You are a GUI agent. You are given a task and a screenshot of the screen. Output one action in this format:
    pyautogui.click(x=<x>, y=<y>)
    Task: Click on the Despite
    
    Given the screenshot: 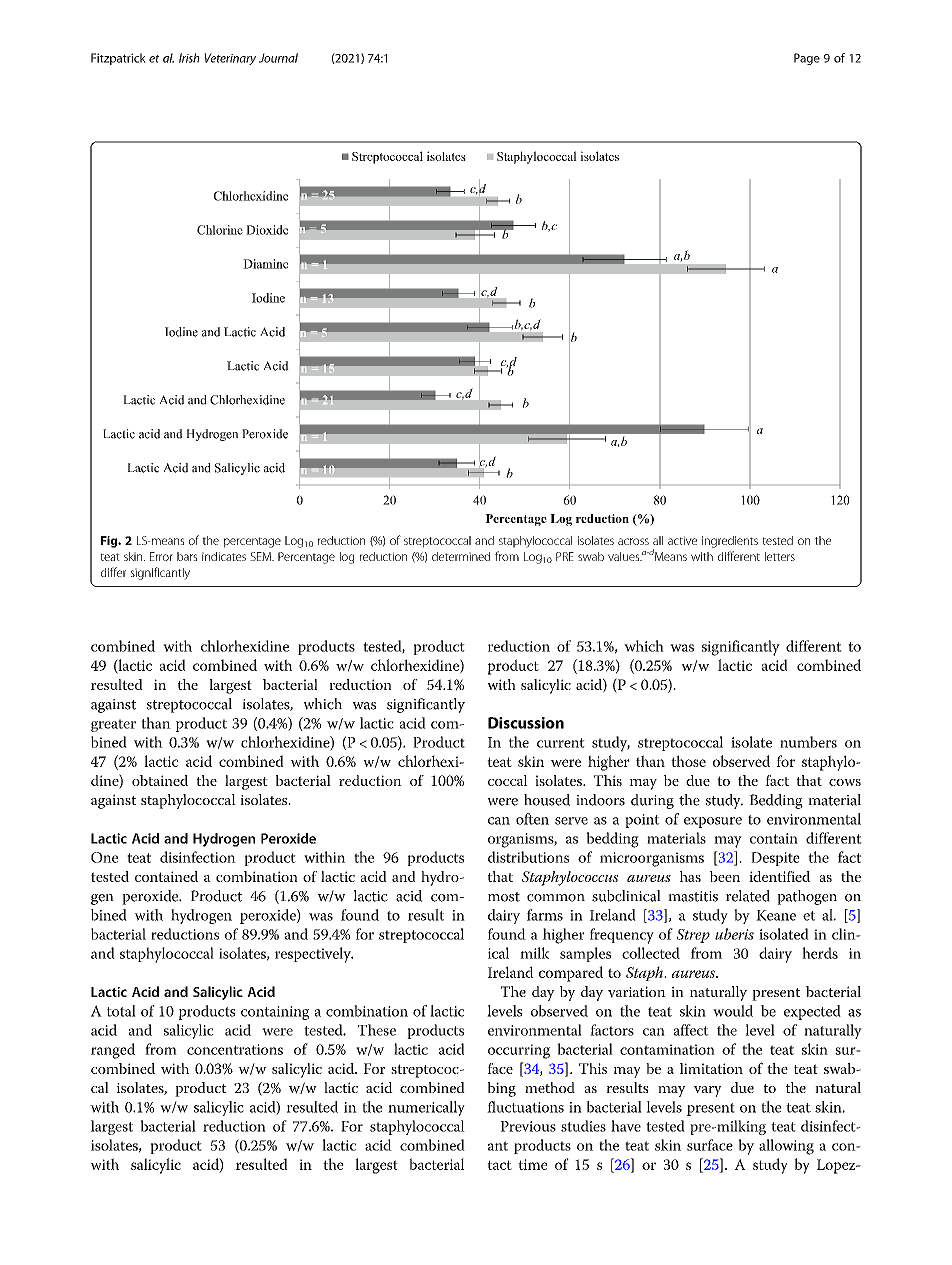 What is the action you would take?
    pyautogui.click(x=775, y=859)
